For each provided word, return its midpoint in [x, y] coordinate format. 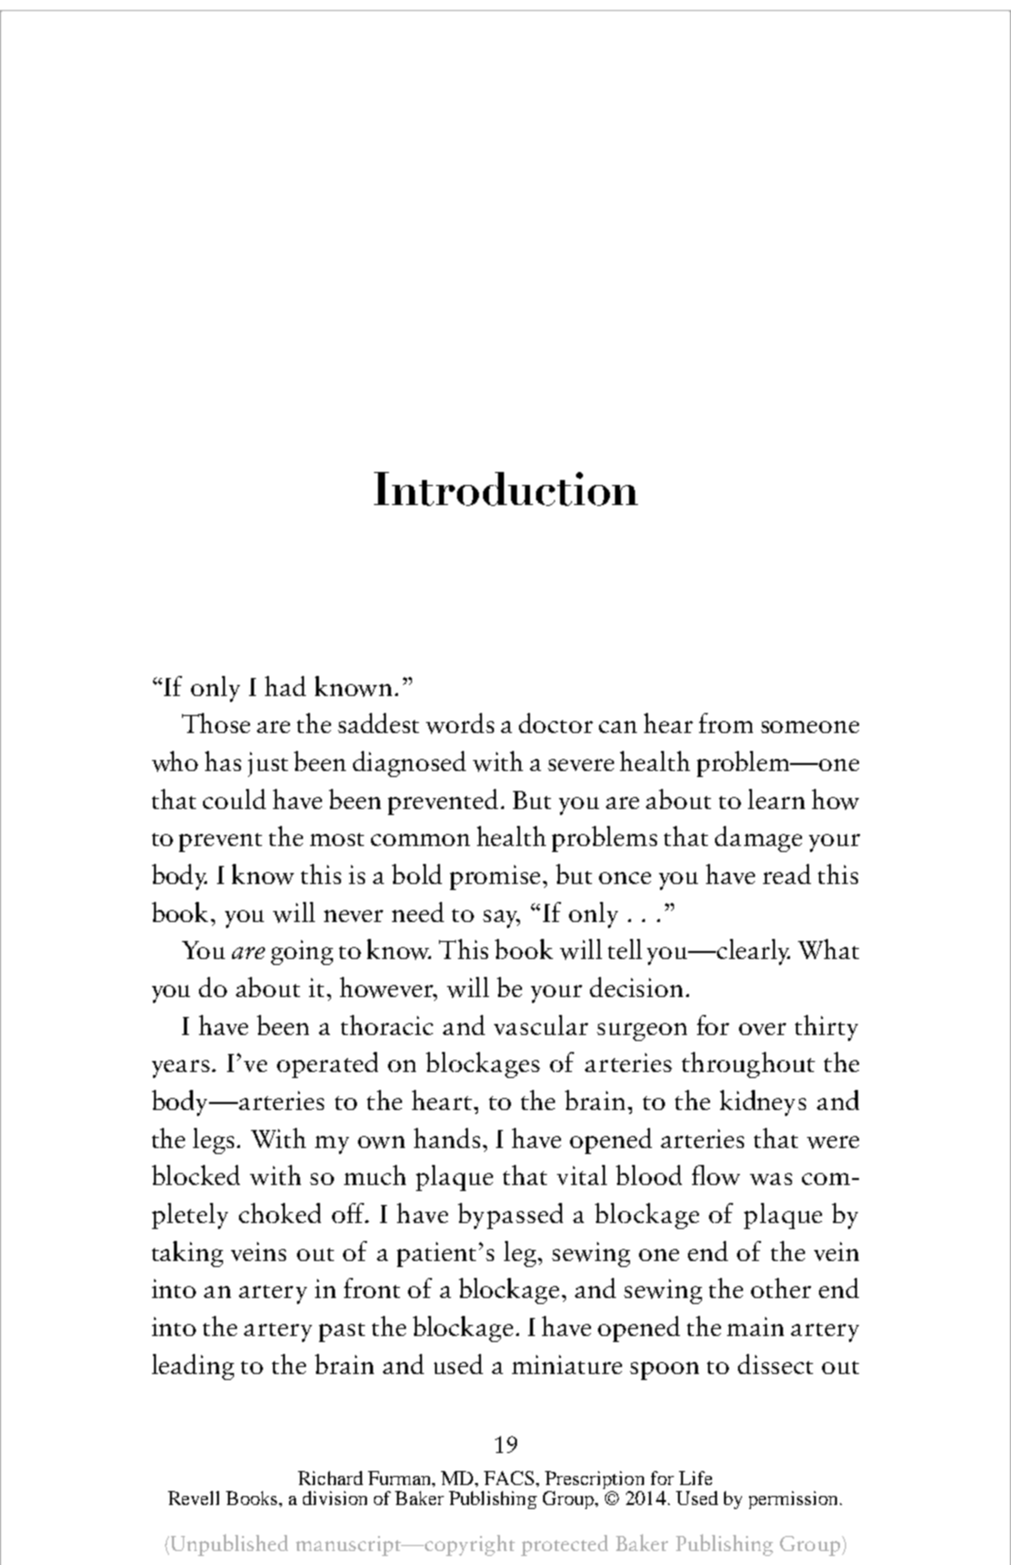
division [335, 1498]
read [787, 874]
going [302, 952]
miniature [567, 1364]
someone [810, 727]
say [501, 919]
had [285, 686]
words [460, 723]
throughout [748, 1065]
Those [216, 723]
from [726, 723]
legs [215, 1141]
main [755, 1326]
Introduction [506, 489]
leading [193, 1367]
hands [447, 1138]
